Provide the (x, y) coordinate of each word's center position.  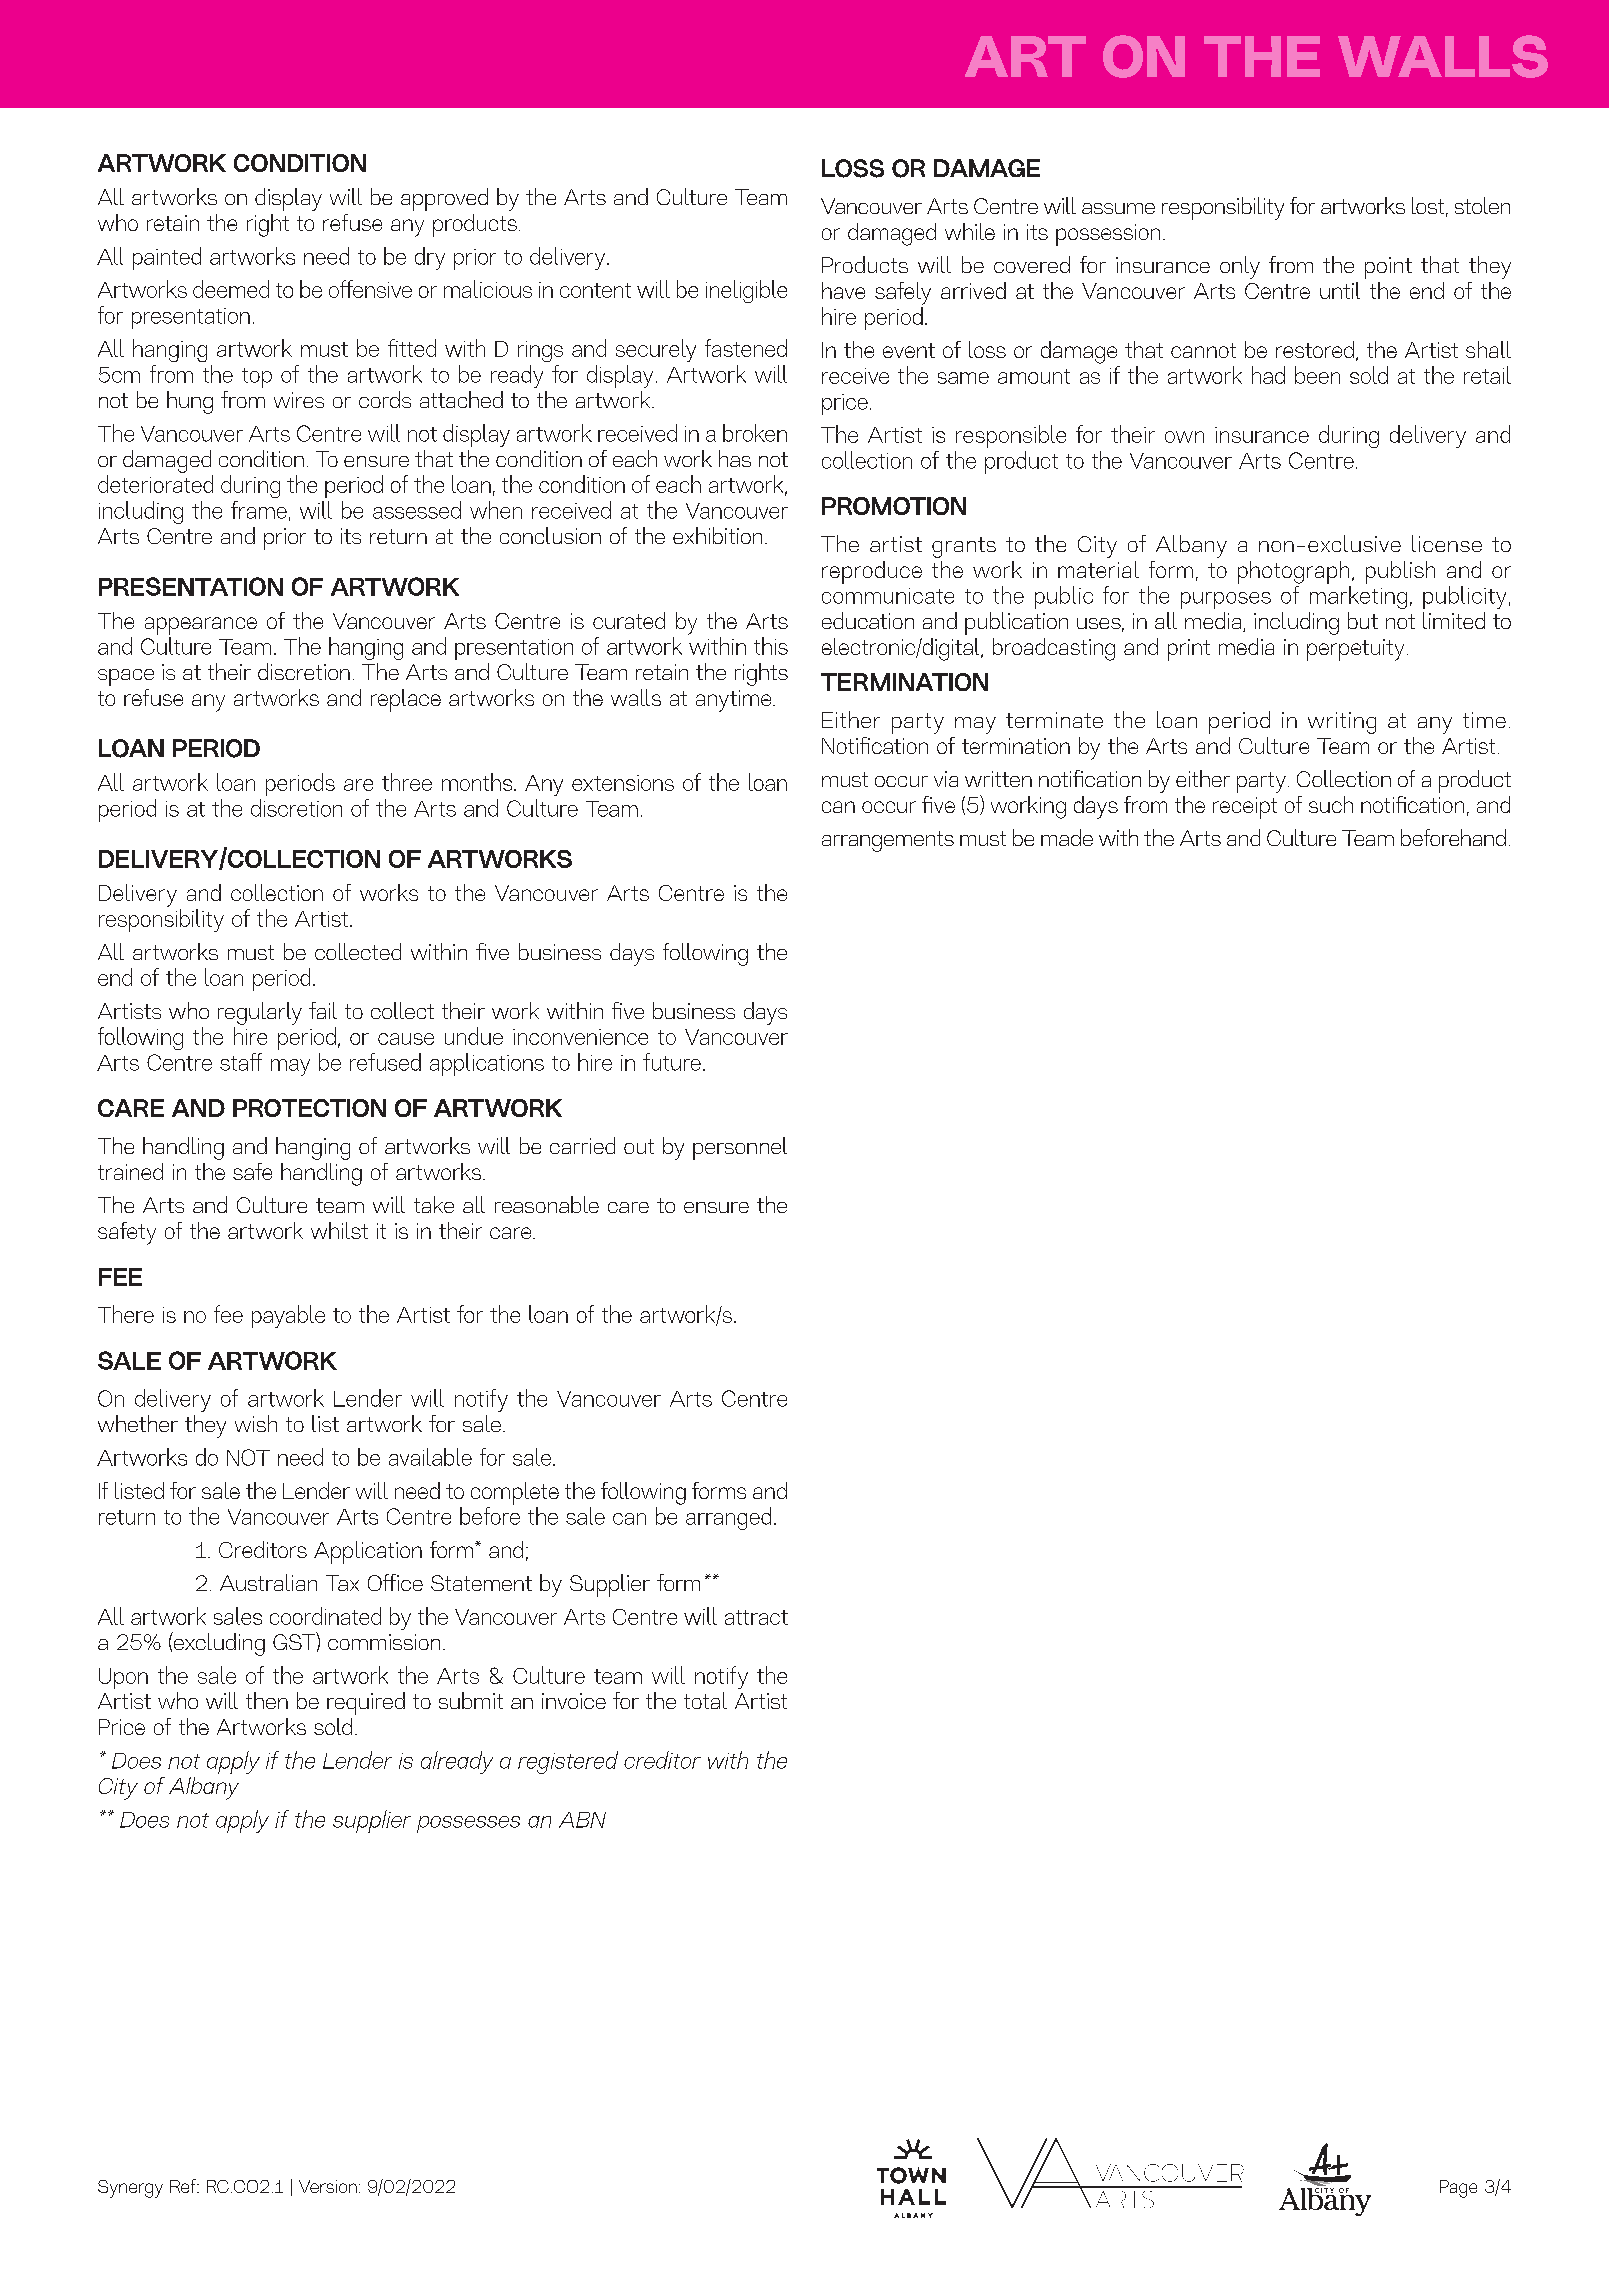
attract (756, 1617)
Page (1458, 2189)
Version (328, 2186)
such (1331, 804)
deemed (231, 289)
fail (323, 1010)
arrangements (888, 841)
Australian (268, 1582)
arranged (728, 1518)
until (1340, 290)
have (843, 290)
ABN (582, 1820)
